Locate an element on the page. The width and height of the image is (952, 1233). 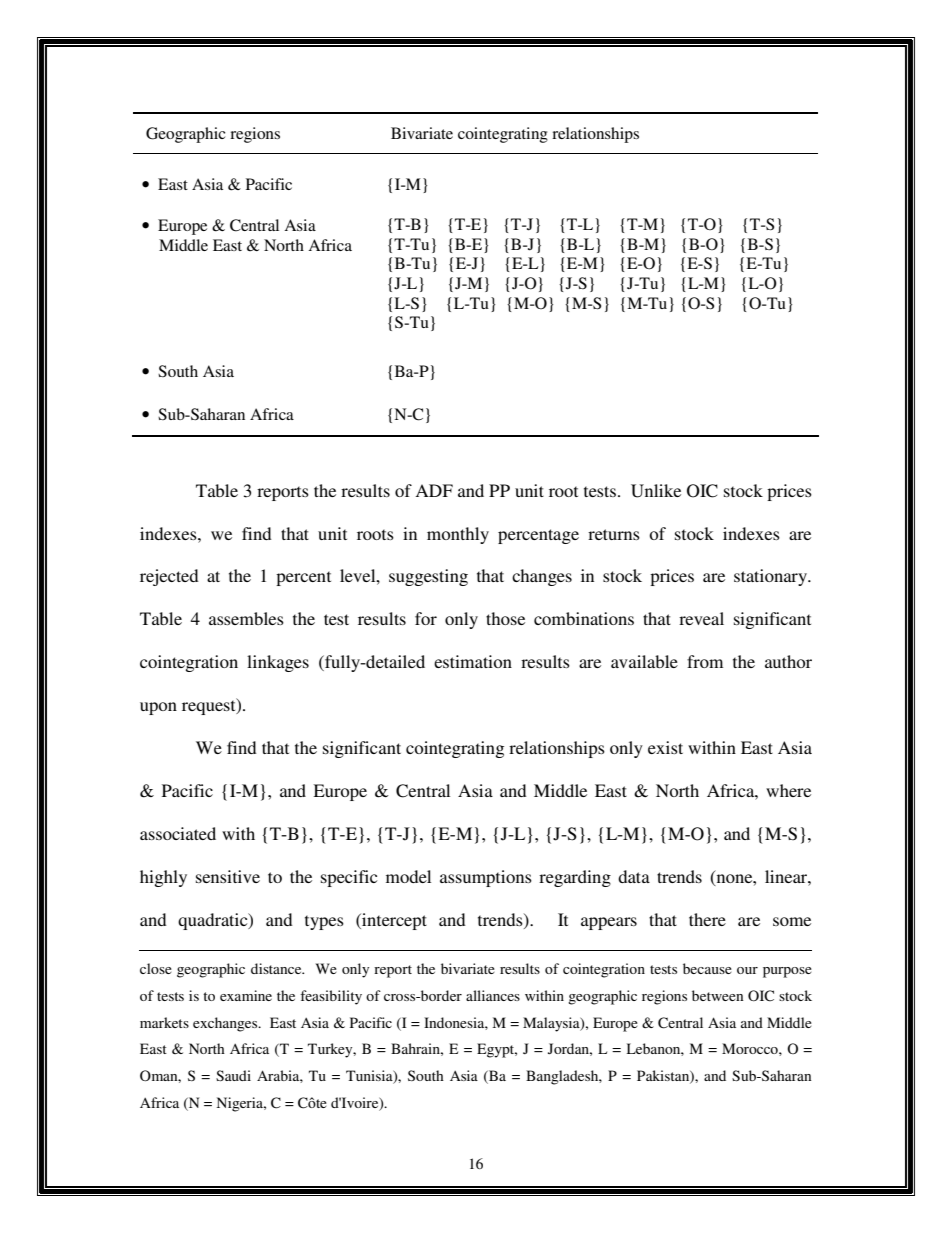
Unlike is located at coordinates (656, 491).
